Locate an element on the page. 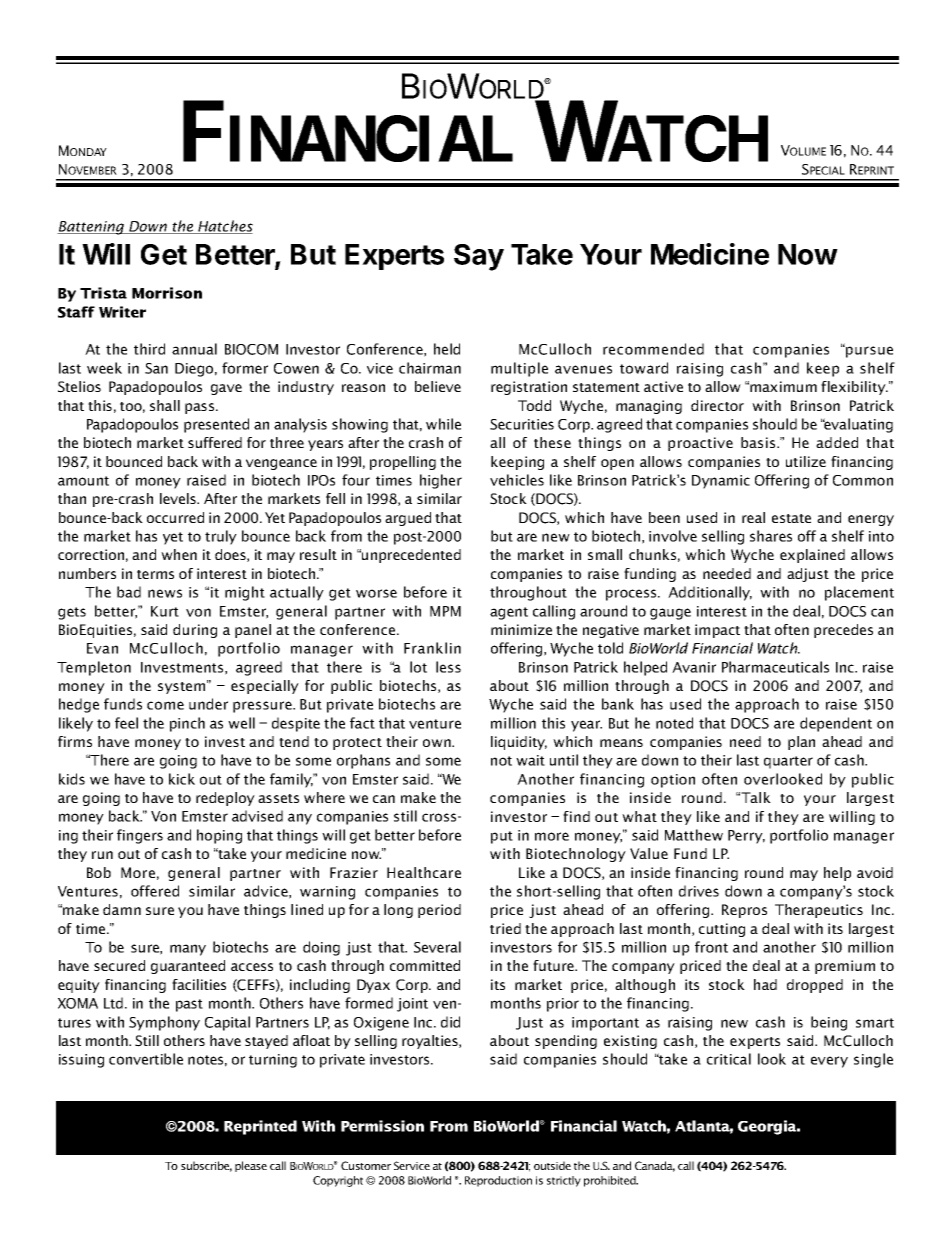 Image resolution: width=952 pixels, height=1233 pixels. argued is located at coordinates (408, 519).
